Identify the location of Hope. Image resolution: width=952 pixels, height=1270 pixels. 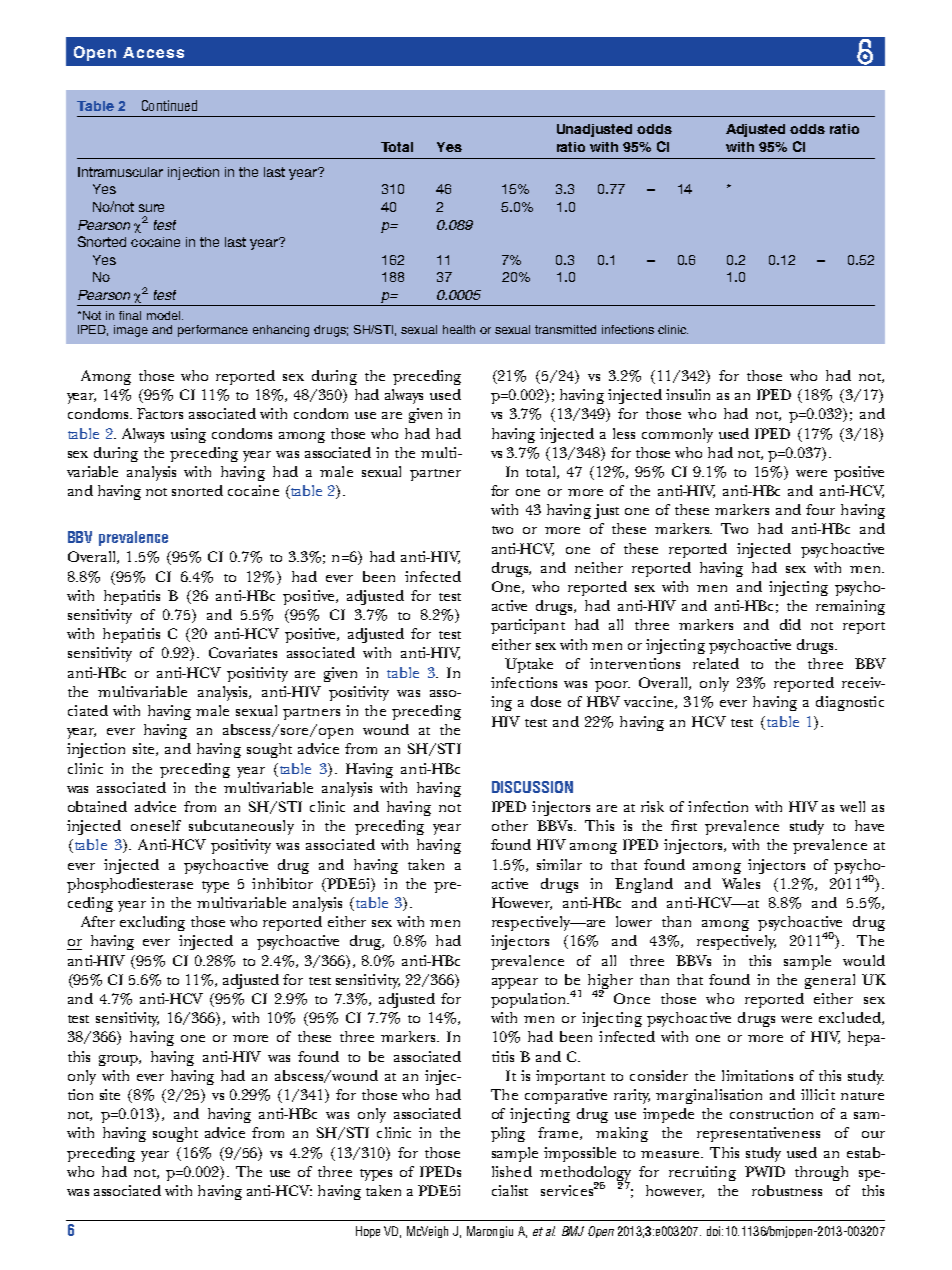
(368, 1232).
